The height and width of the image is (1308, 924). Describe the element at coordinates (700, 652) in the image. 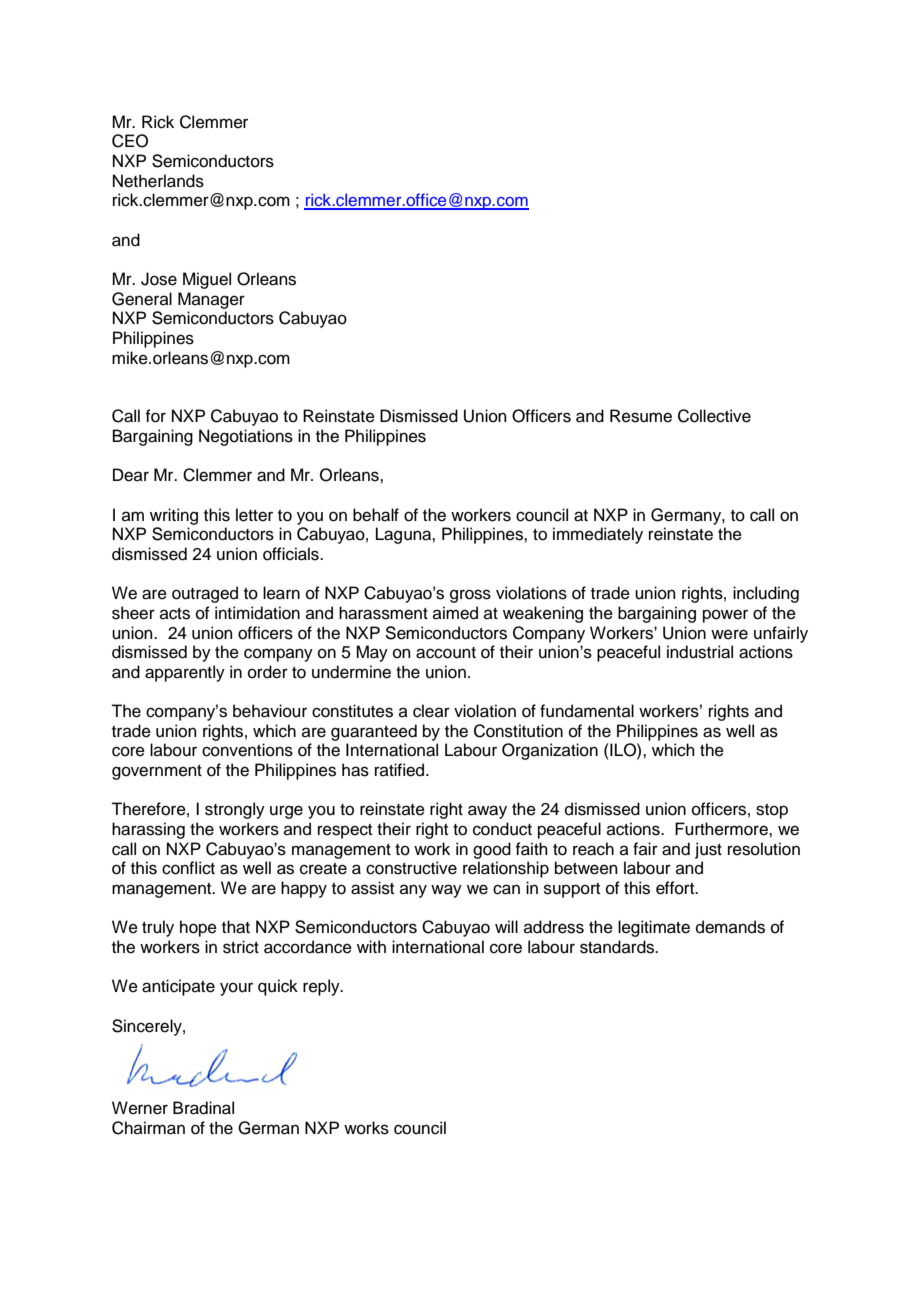

I see `industrial` at that location.
